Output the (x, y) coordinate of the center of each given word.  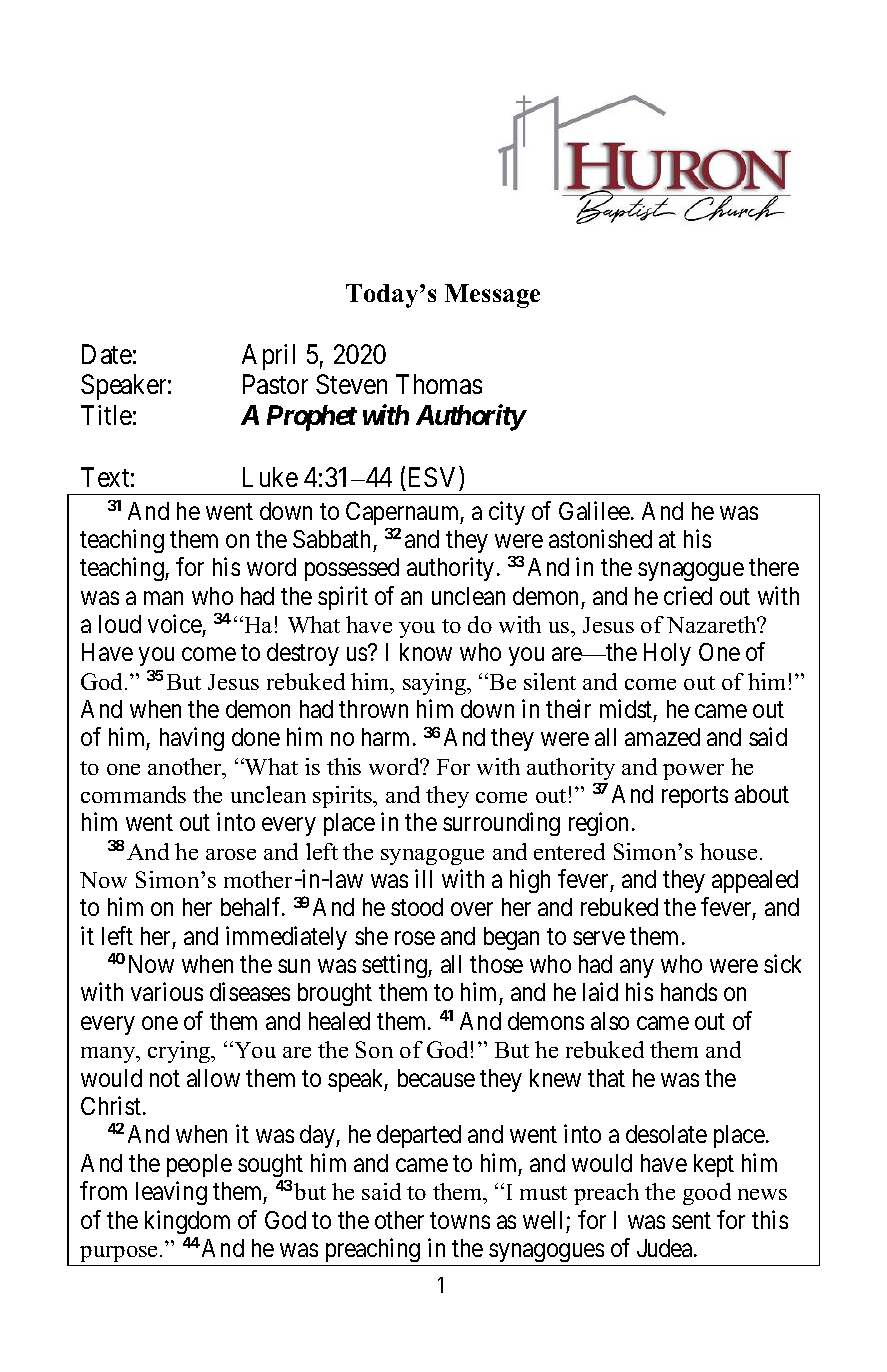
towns (460, 1220)
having (192, 739)
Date (107, 354)
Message (492, 296)
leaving (171, 1193)
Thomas (439, 384)
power (693, 772)
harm (385, 737)
